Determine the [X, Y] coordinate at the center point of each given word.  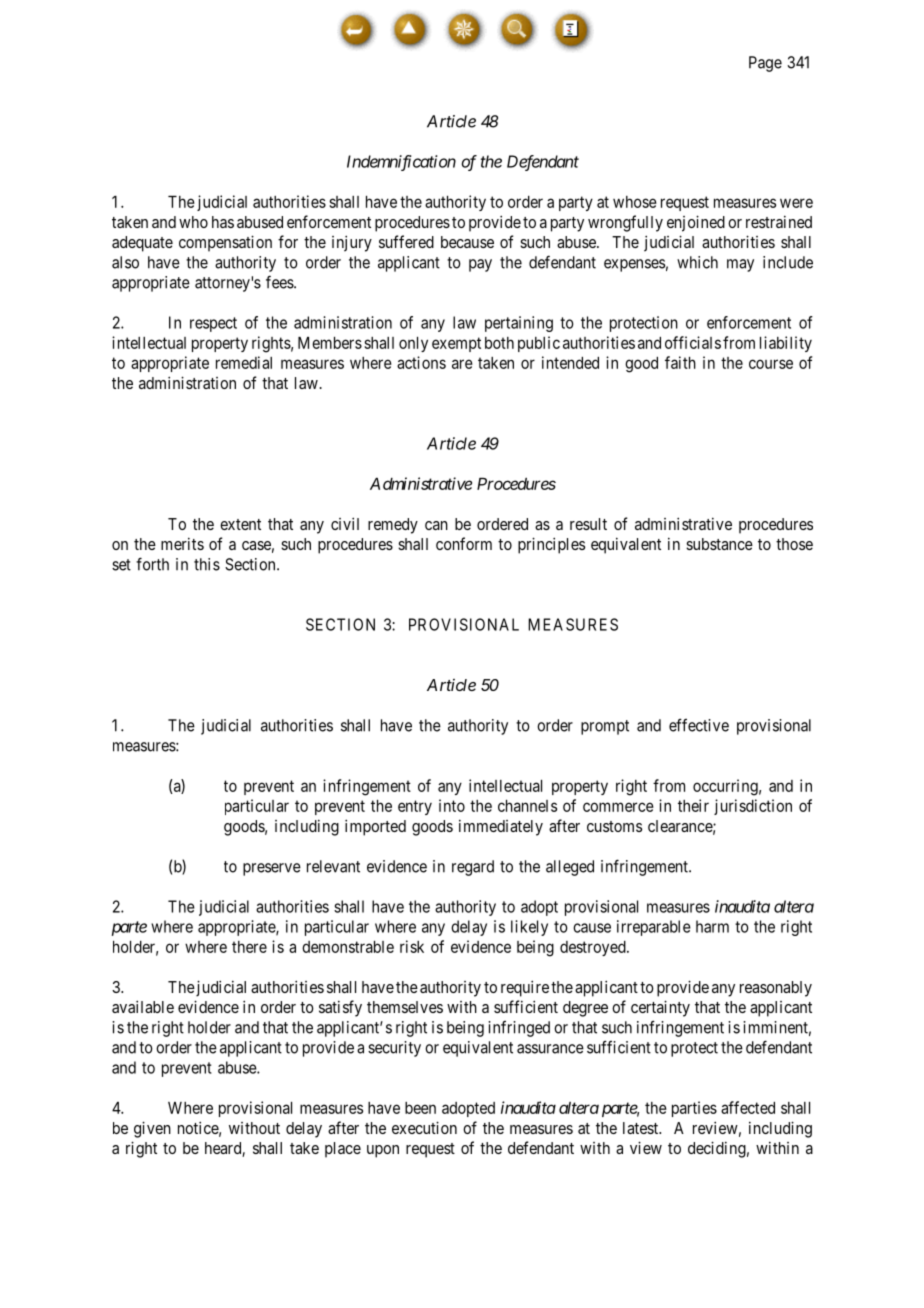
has [223, 222]
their [693, 805]
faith [680, 362]
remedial [244, 362]
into [452, 805]
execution [424, 1127]
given [152, 1129]
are [462, 364]
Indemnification [401, 163]
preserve [272, 869]
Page [765, 64]
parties [694, 1109]
